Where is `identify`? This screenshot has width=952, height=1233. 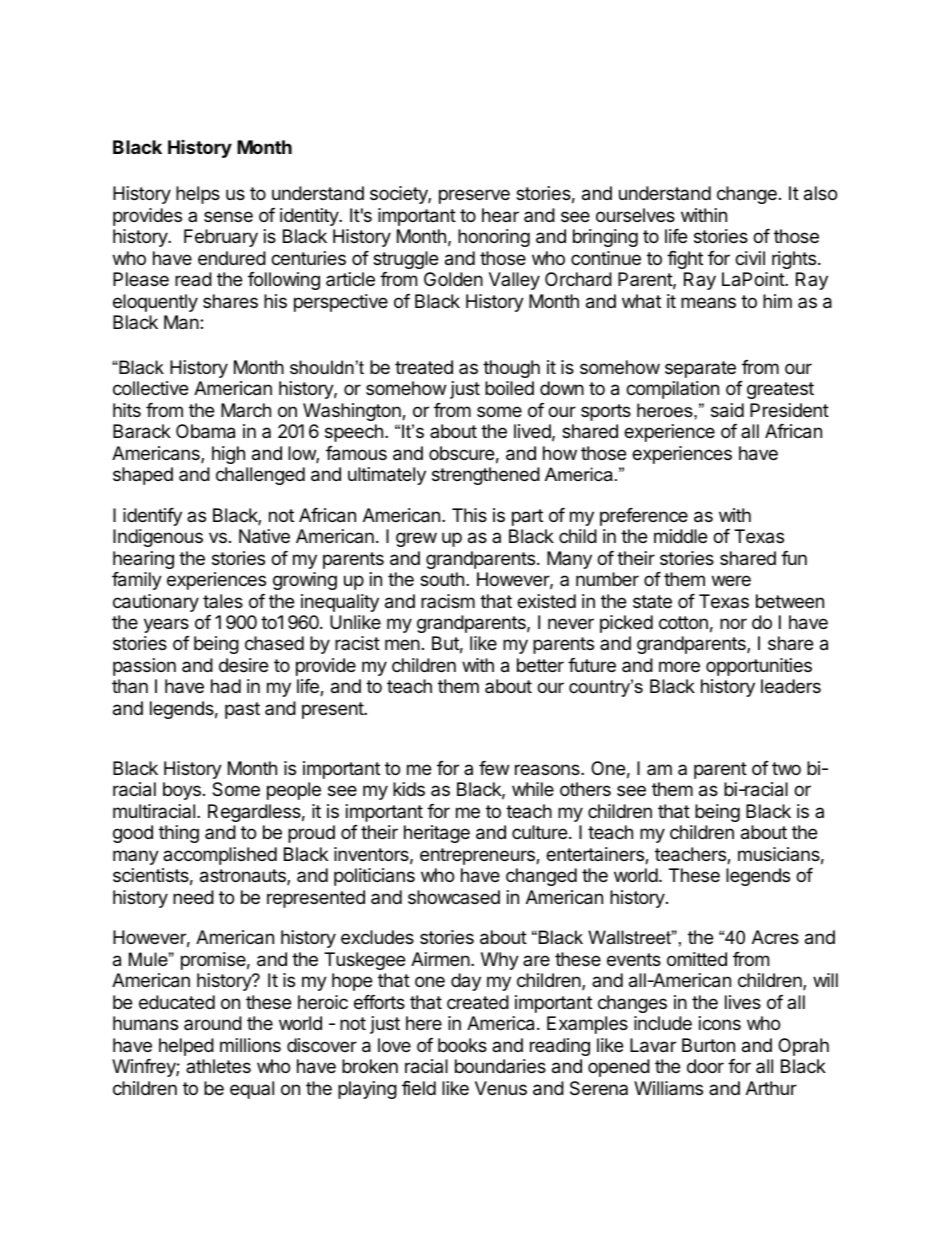 identify is located at coordinates (152, 517).
